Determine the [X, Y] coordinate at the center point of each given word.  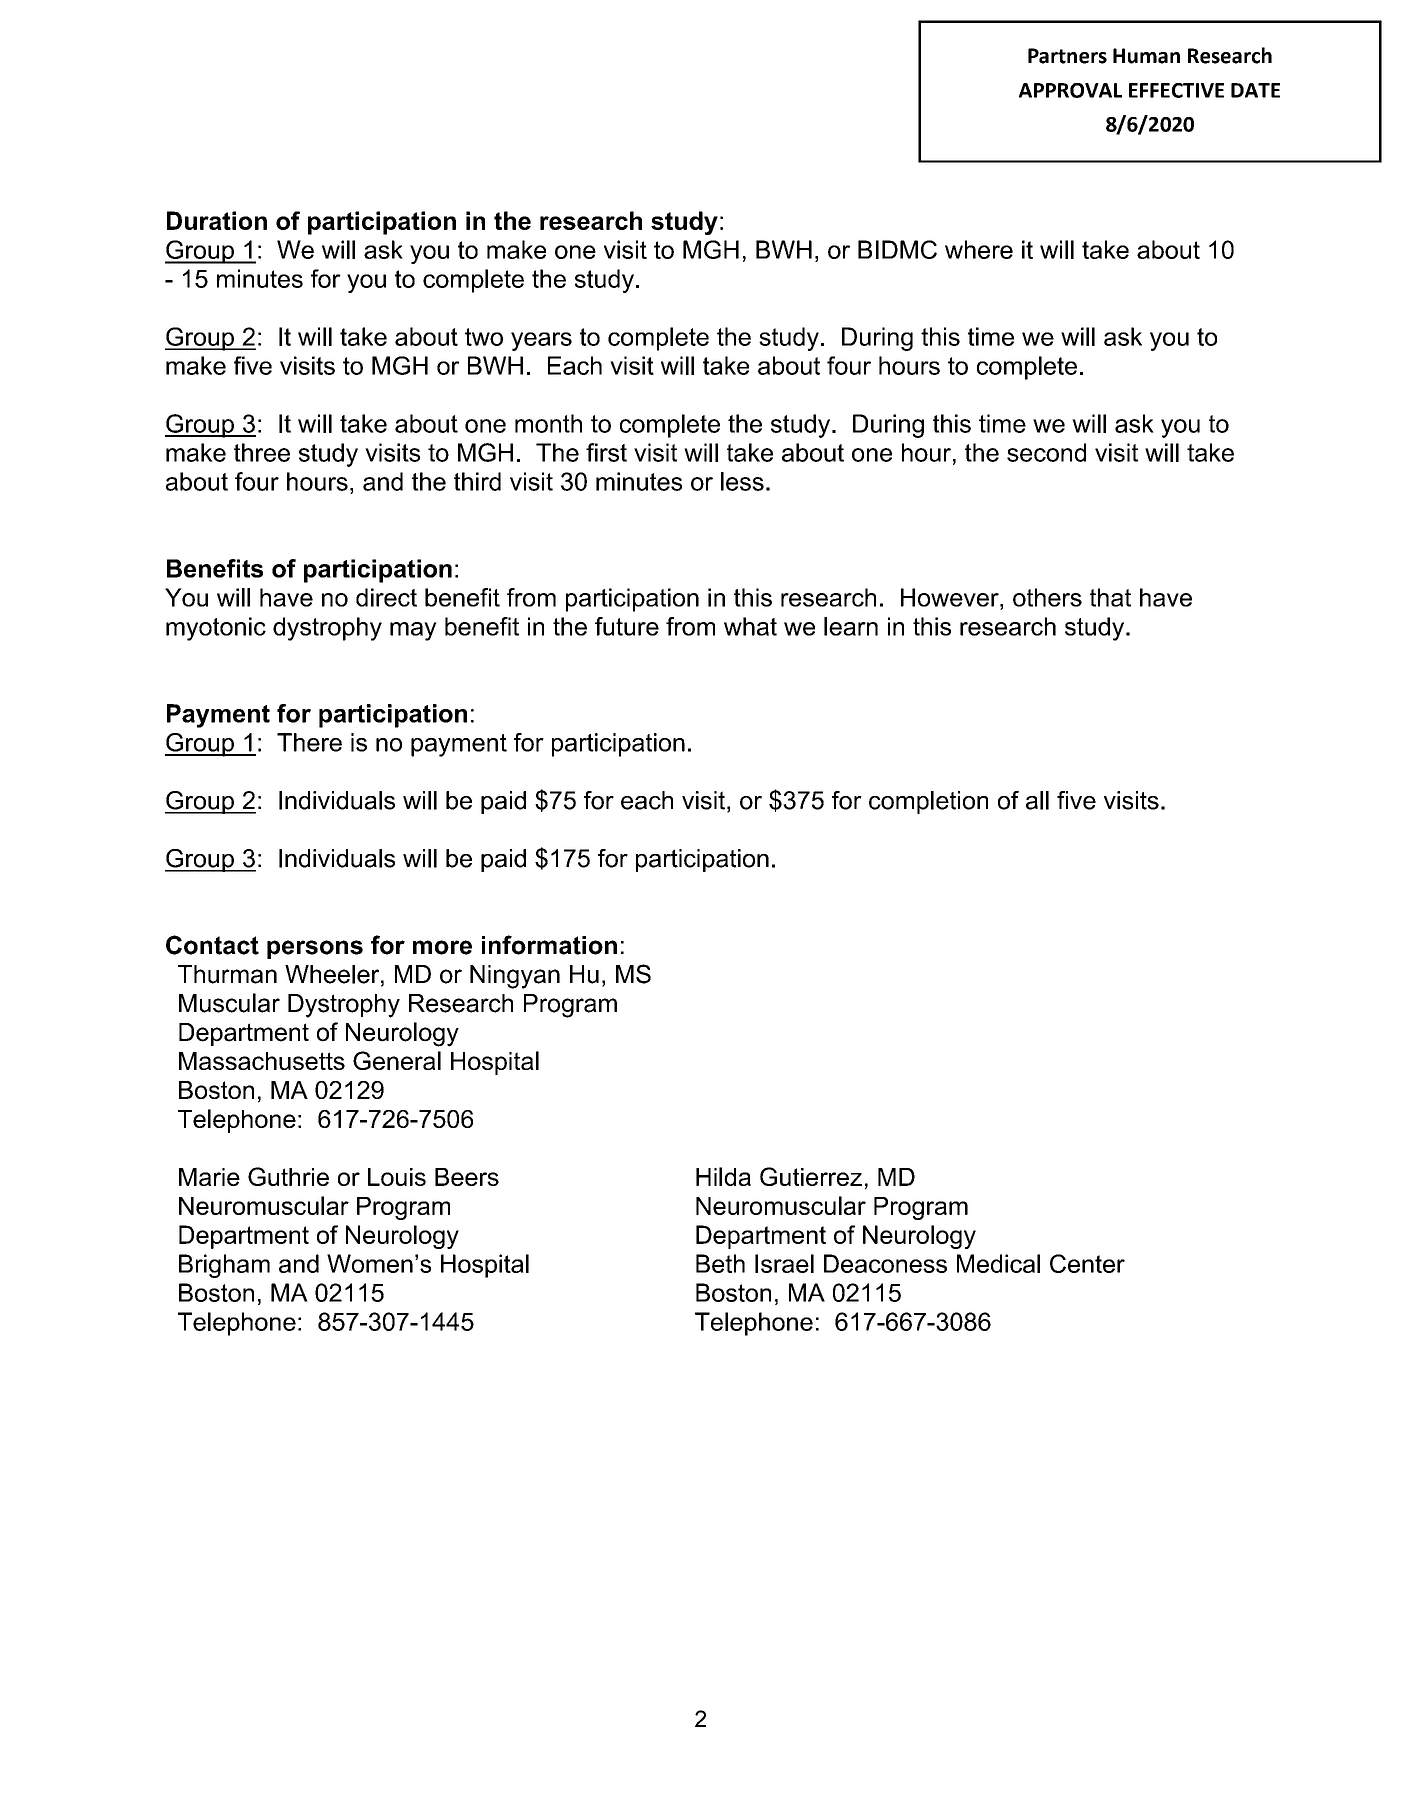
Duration [217, 220]
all [1037, 800]
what [750, 626]
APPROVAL [1070, 90]
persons [315, 949]
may [413, 631]
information [549, 945]
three [262, 452]
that [1110, 597]
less [742, 481]
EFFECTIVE [1176, 90]
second [1046, 452]
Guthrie [288, 1176]
